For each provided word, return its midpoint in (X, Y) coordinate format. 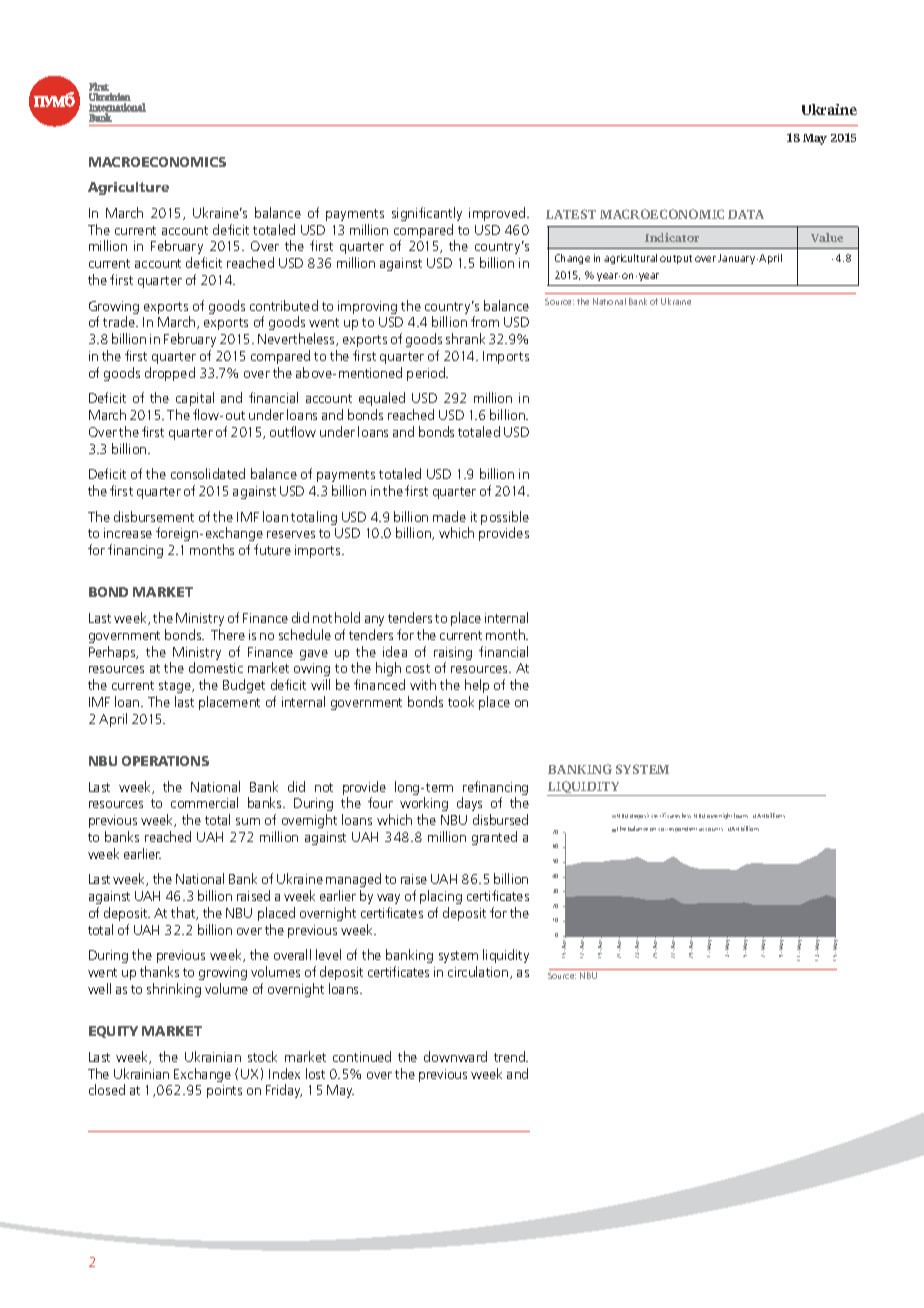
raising (453, 655)
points (224, 1091)
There (228, 634)
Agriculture (128, 188)
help (477, 686)
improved (498, 214)
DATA (746, 214)
